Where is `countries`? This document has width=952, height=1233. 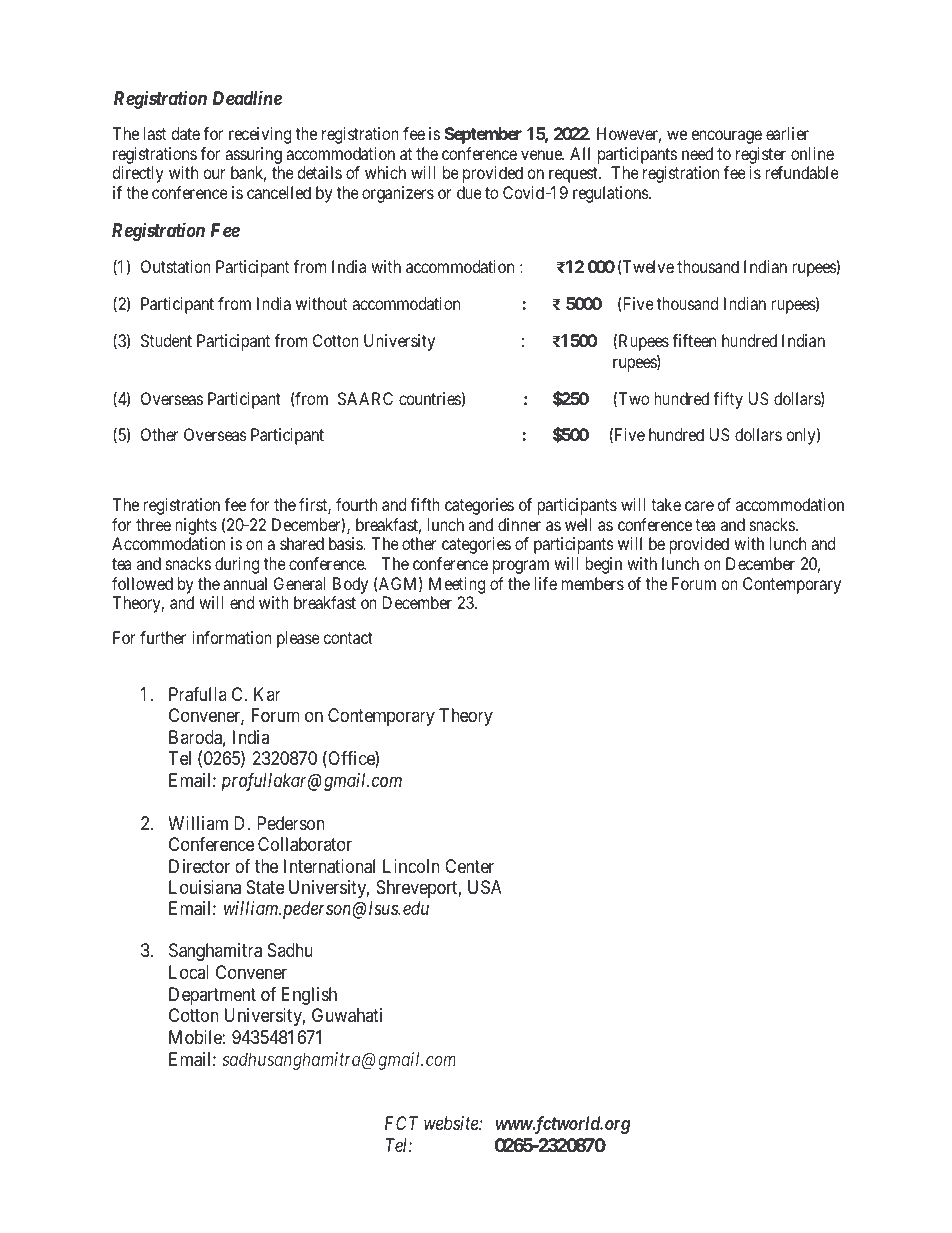
countries is located at coordinates (430, 398).
